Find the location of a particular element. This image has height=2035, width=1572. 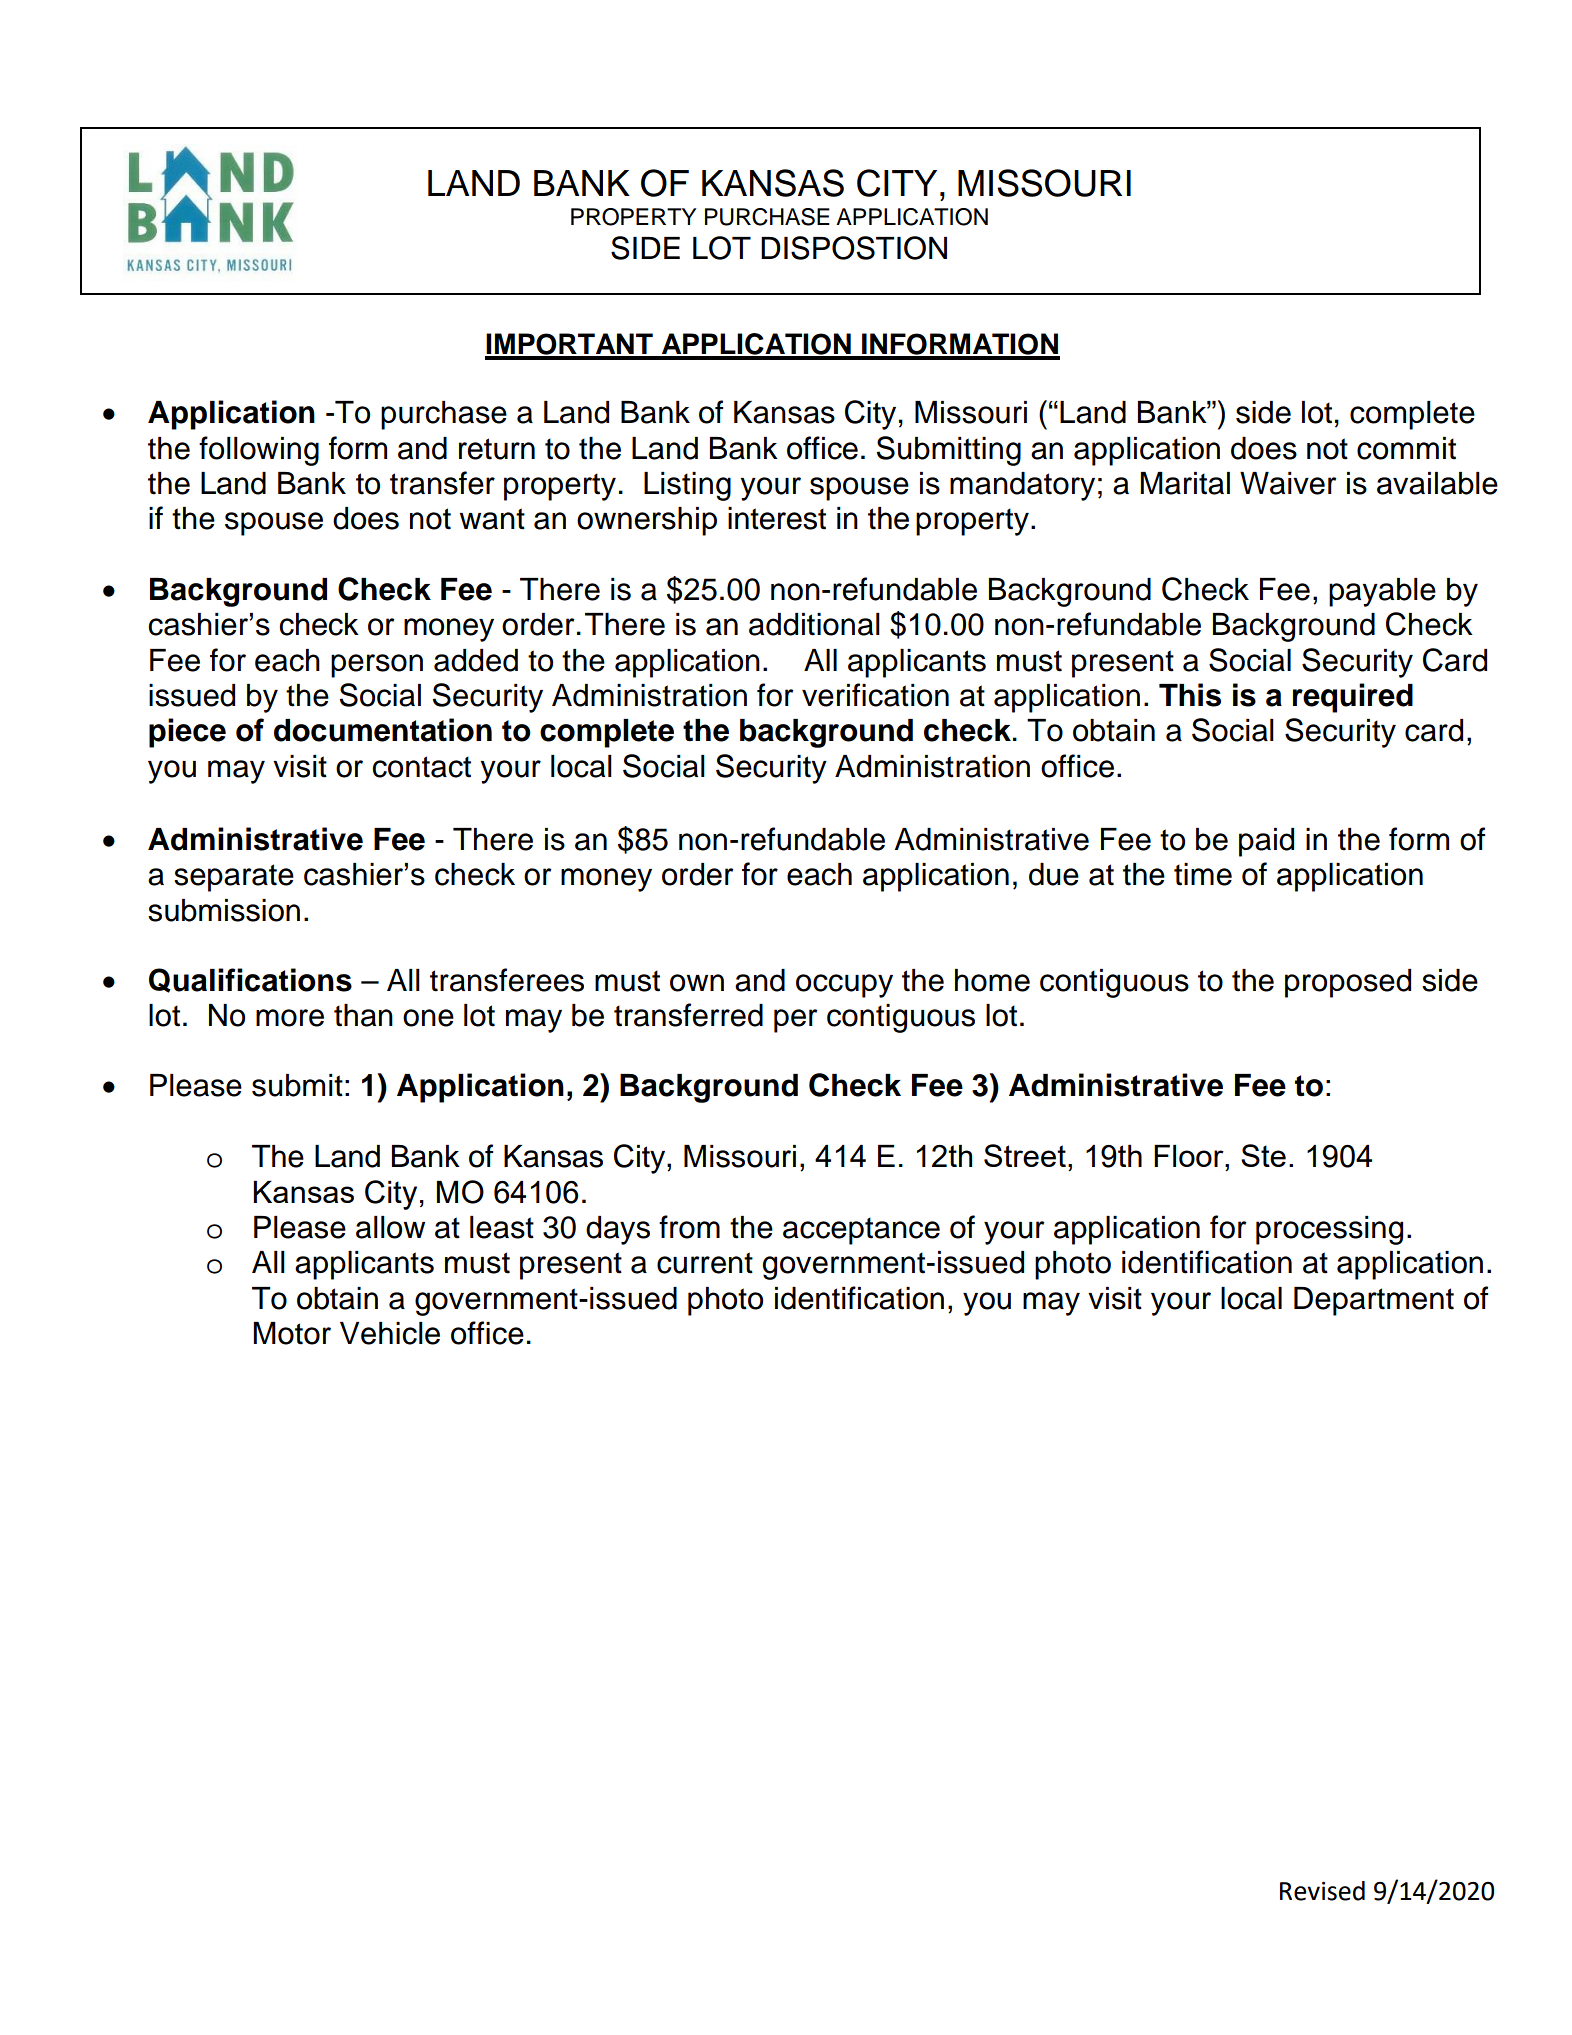

separate is located at coordinates (234, 878).
